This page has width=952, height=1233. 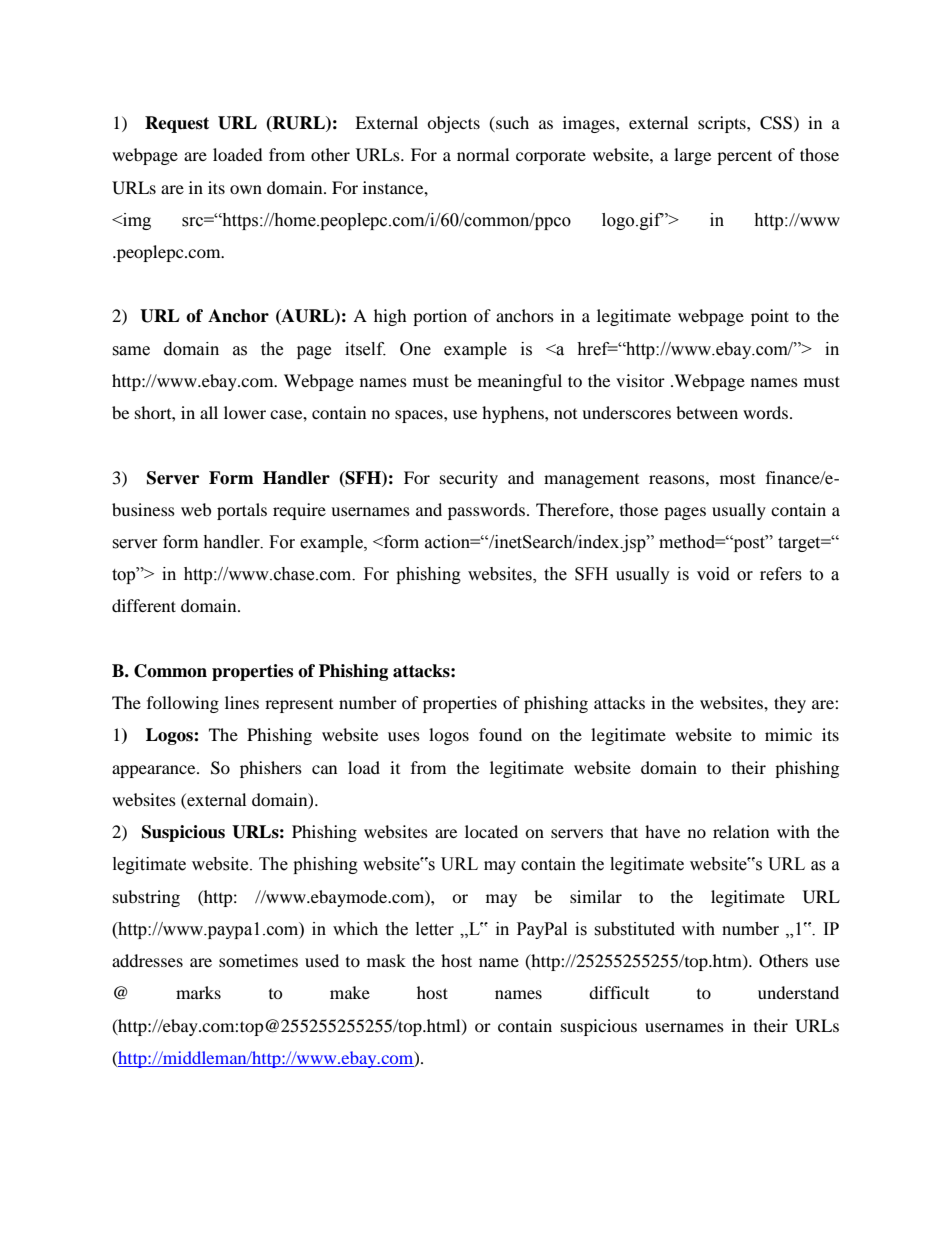 What do you see at coordinates (790, 704) in the page?
I see `they` at bounding box center [790, 704].
